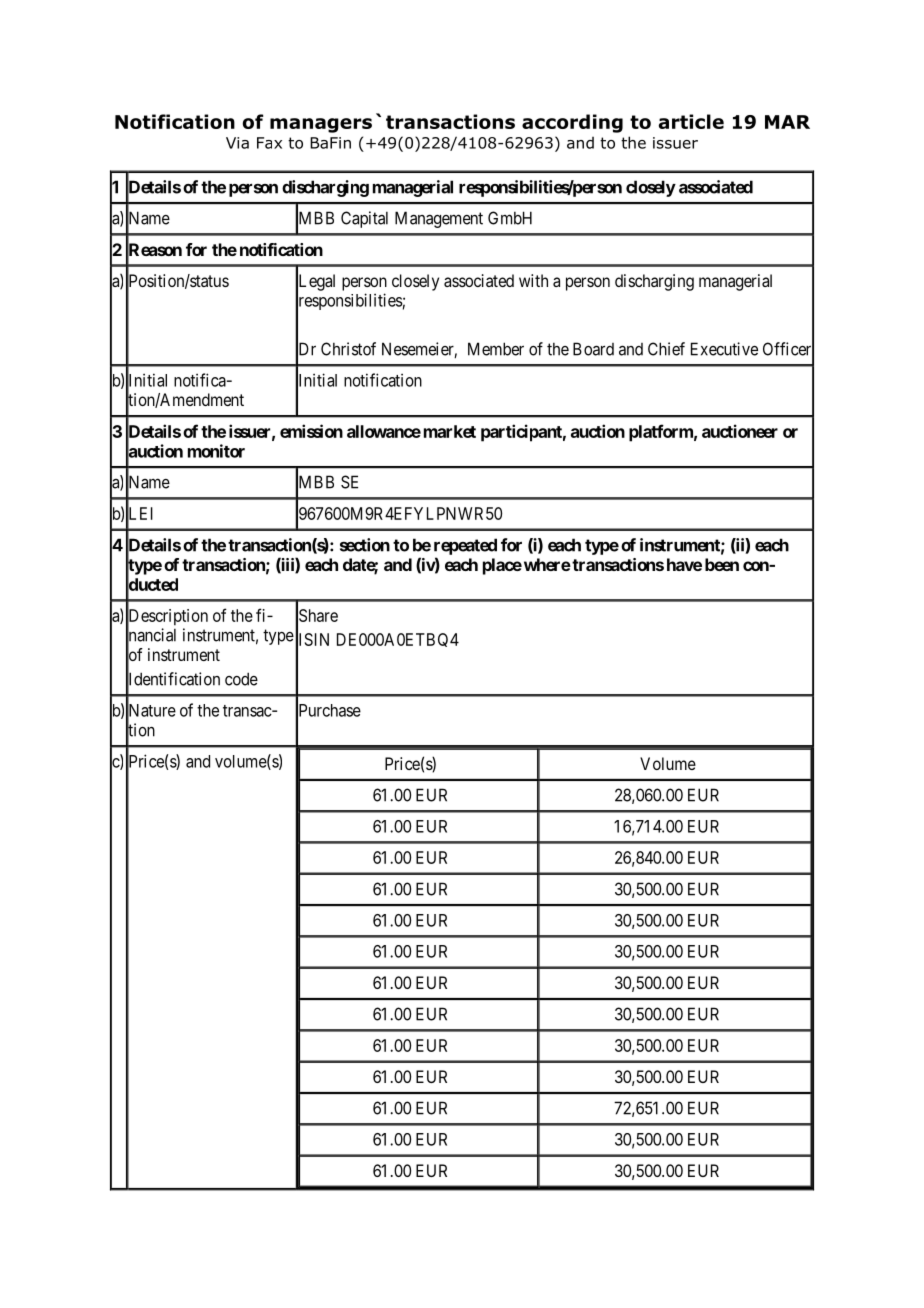  I want to click on Fax, so click(269, 143).
